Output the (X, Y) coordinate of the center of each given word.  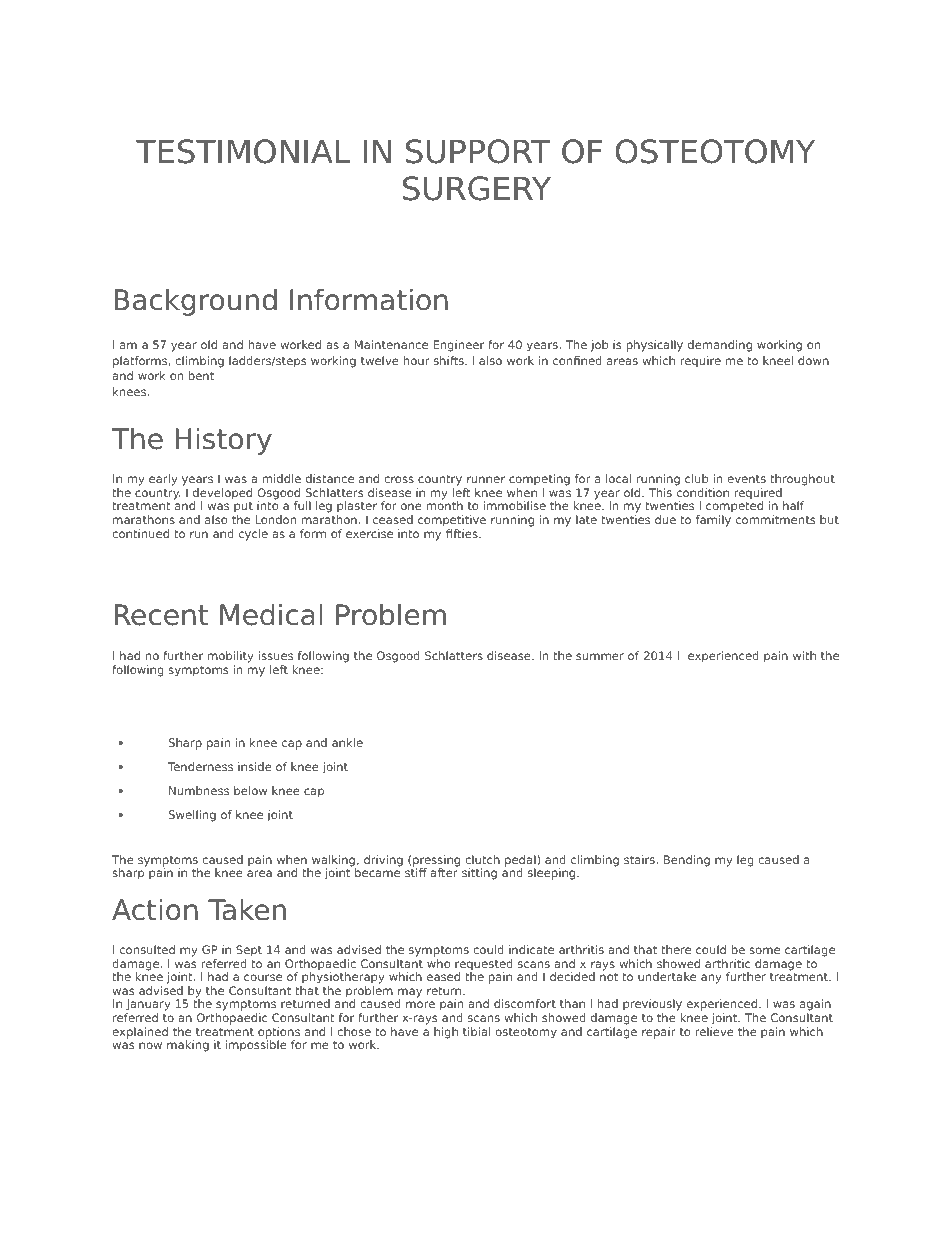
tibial (476, 1031)
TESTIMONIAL (243, 151)
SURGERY (477, 188)
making (188, 1046)
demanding (720, 346)
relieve (715, 1031)
